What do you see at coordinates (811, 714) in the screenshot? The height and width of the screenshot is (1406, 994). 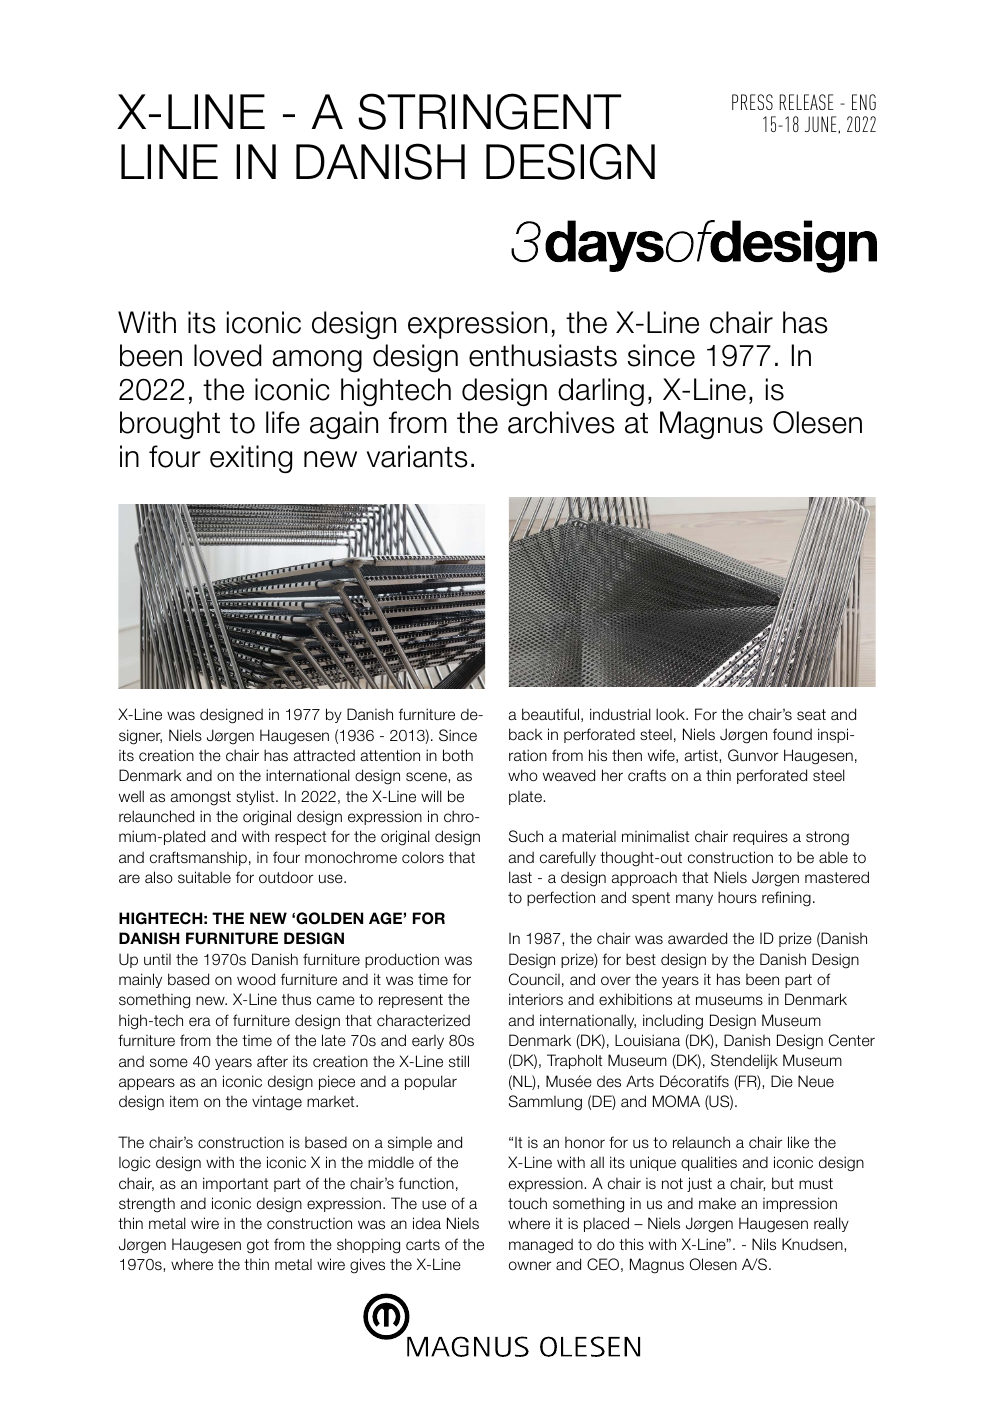 I see `seat` at bounding box center [811, 714].
